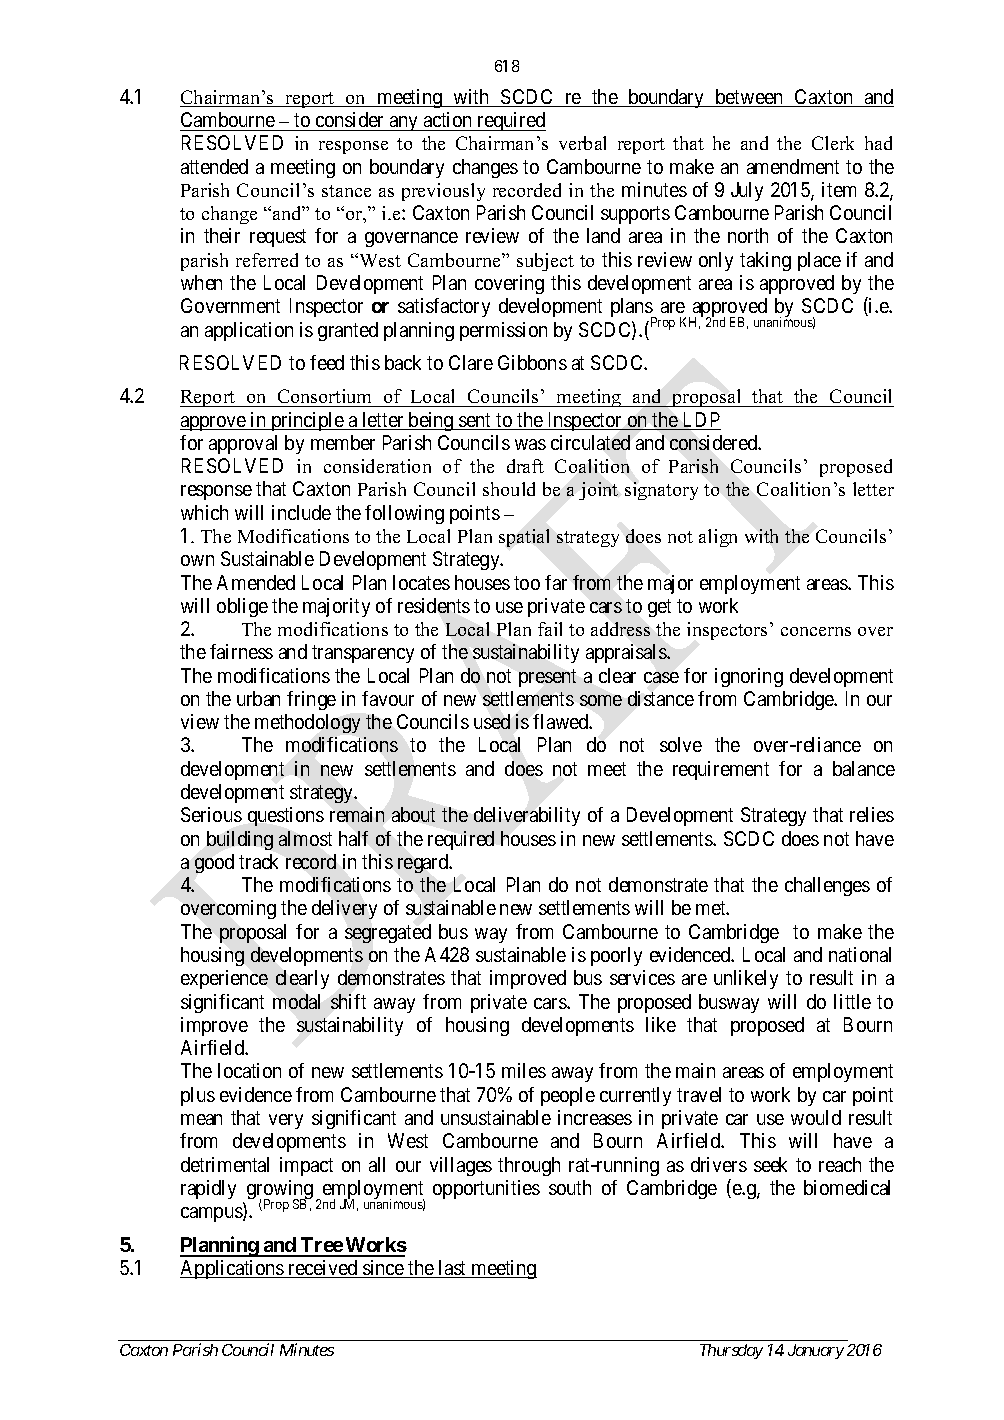  Describe the element at coordinates (453, 1269) in the image. I see `last` at that location.
